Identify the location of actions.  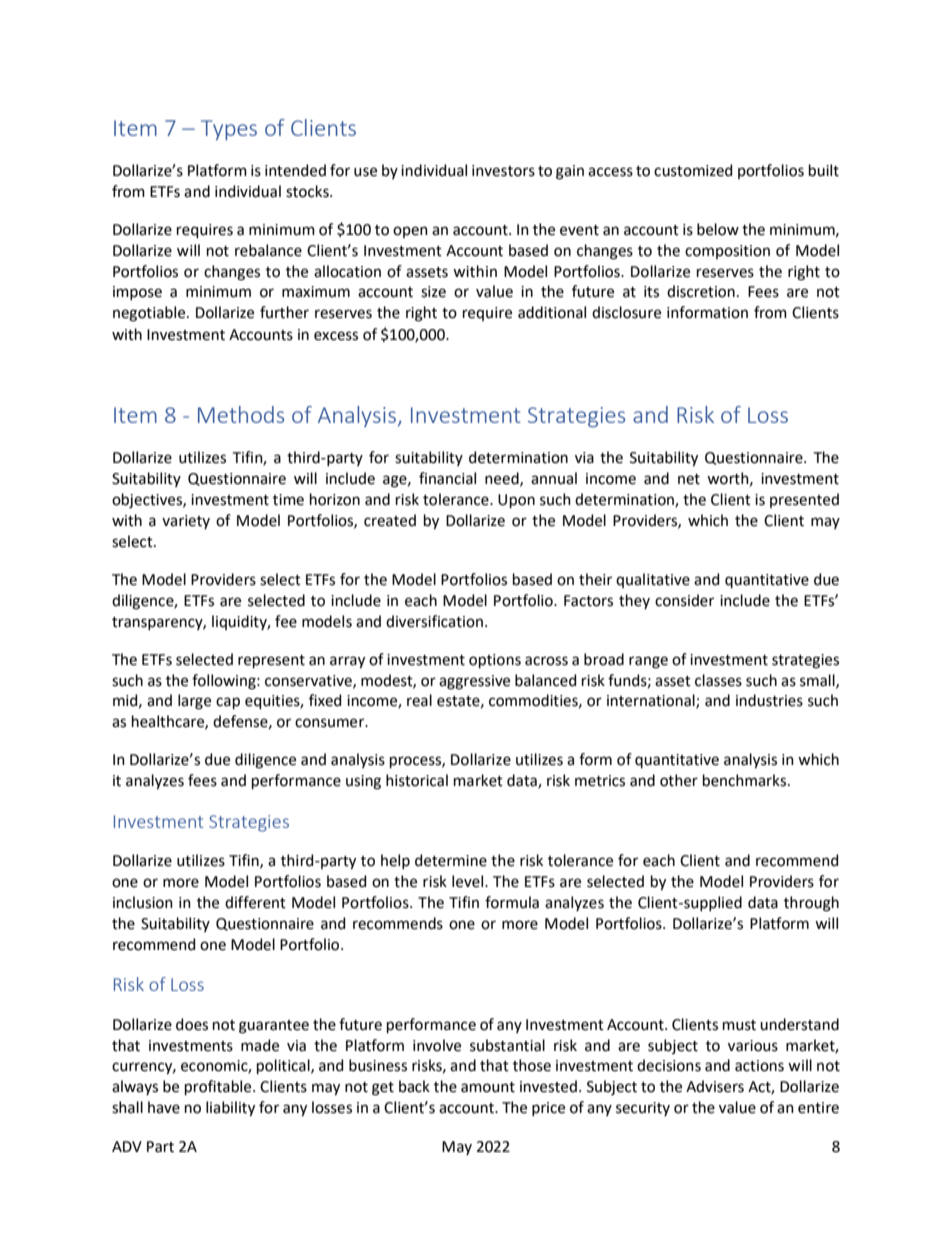
(759, 1066).
